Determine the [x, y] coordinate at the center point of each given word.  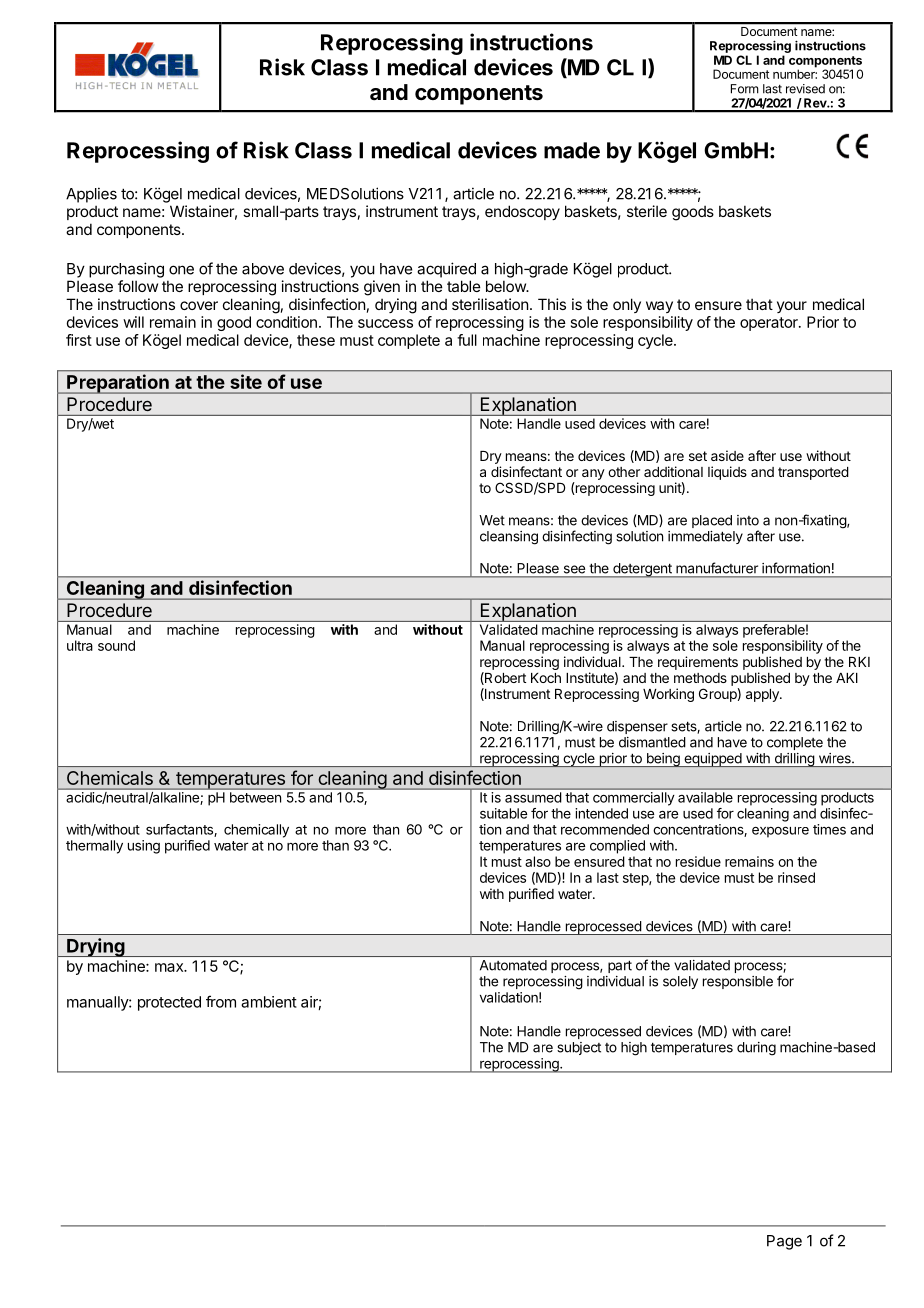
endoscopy [522, 212]
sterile [647, 211]
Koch [546, 678]
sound [116, 645]
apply [763, 695]
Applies [91, 195]
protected [169, 1003]
